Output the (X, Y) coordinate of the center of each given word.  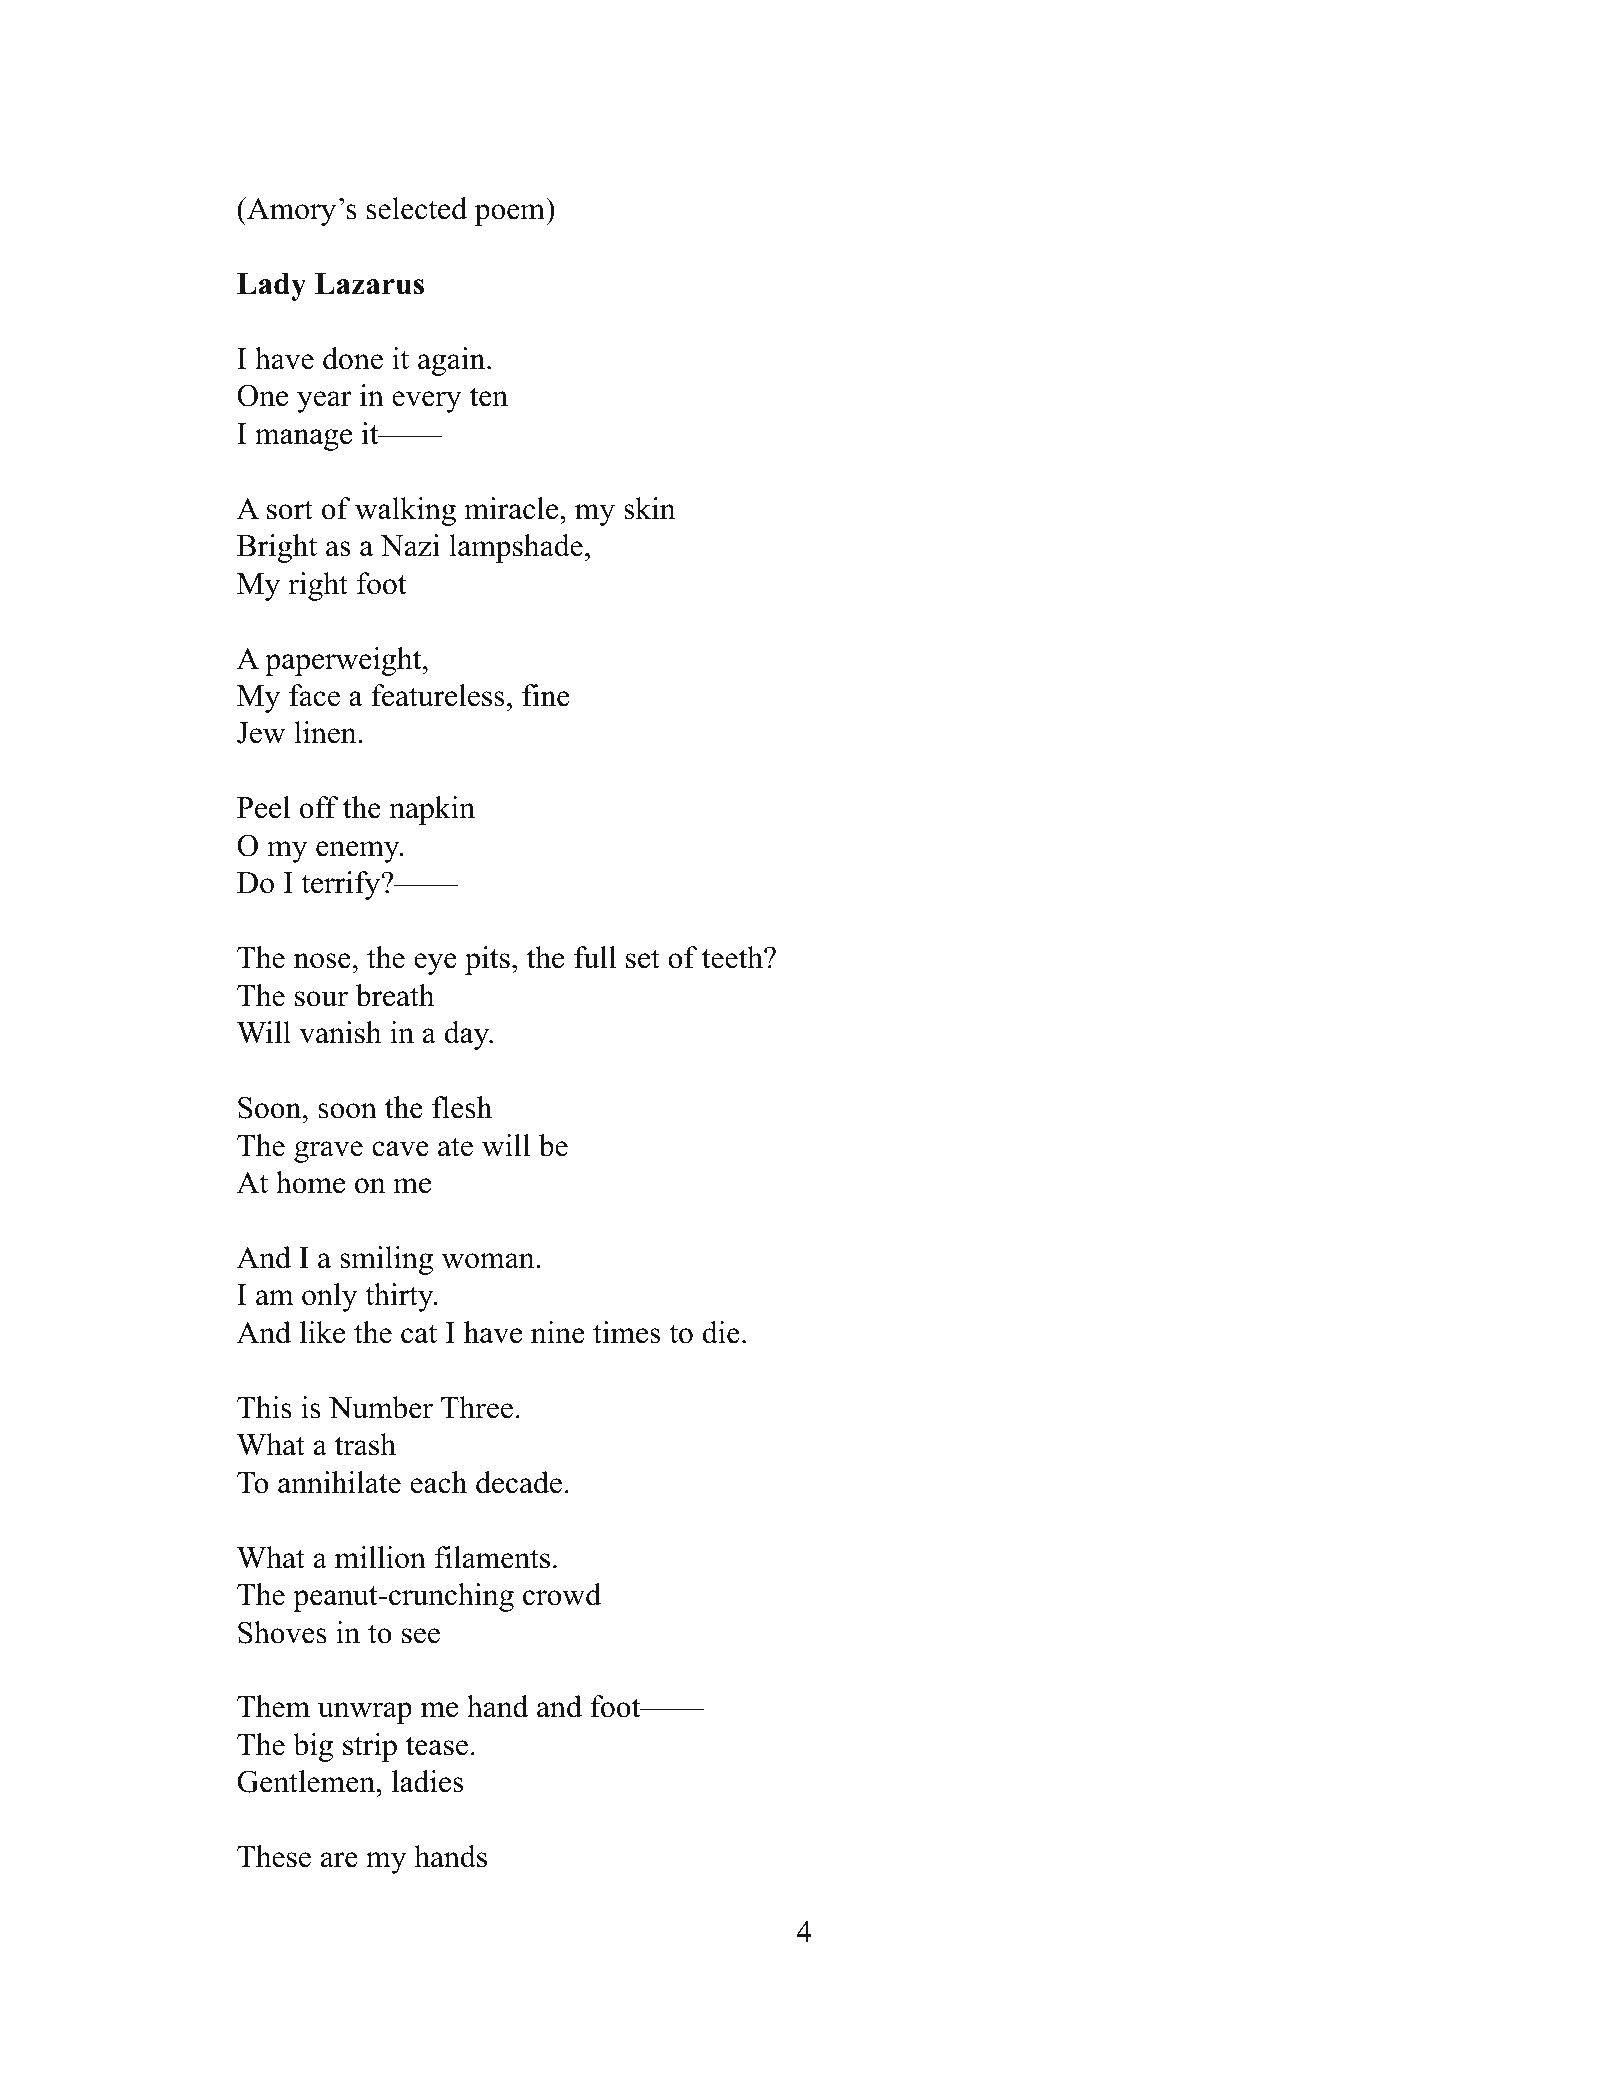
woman (489, 1261)
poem (510, 215)
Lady (271, 287)
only (329, 1297)
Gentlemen (307, 1781)
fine (546, 695)
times (626, 1332)
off (319, 807)
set (643, 959)
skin (650, 508)
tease (437, 1746)
